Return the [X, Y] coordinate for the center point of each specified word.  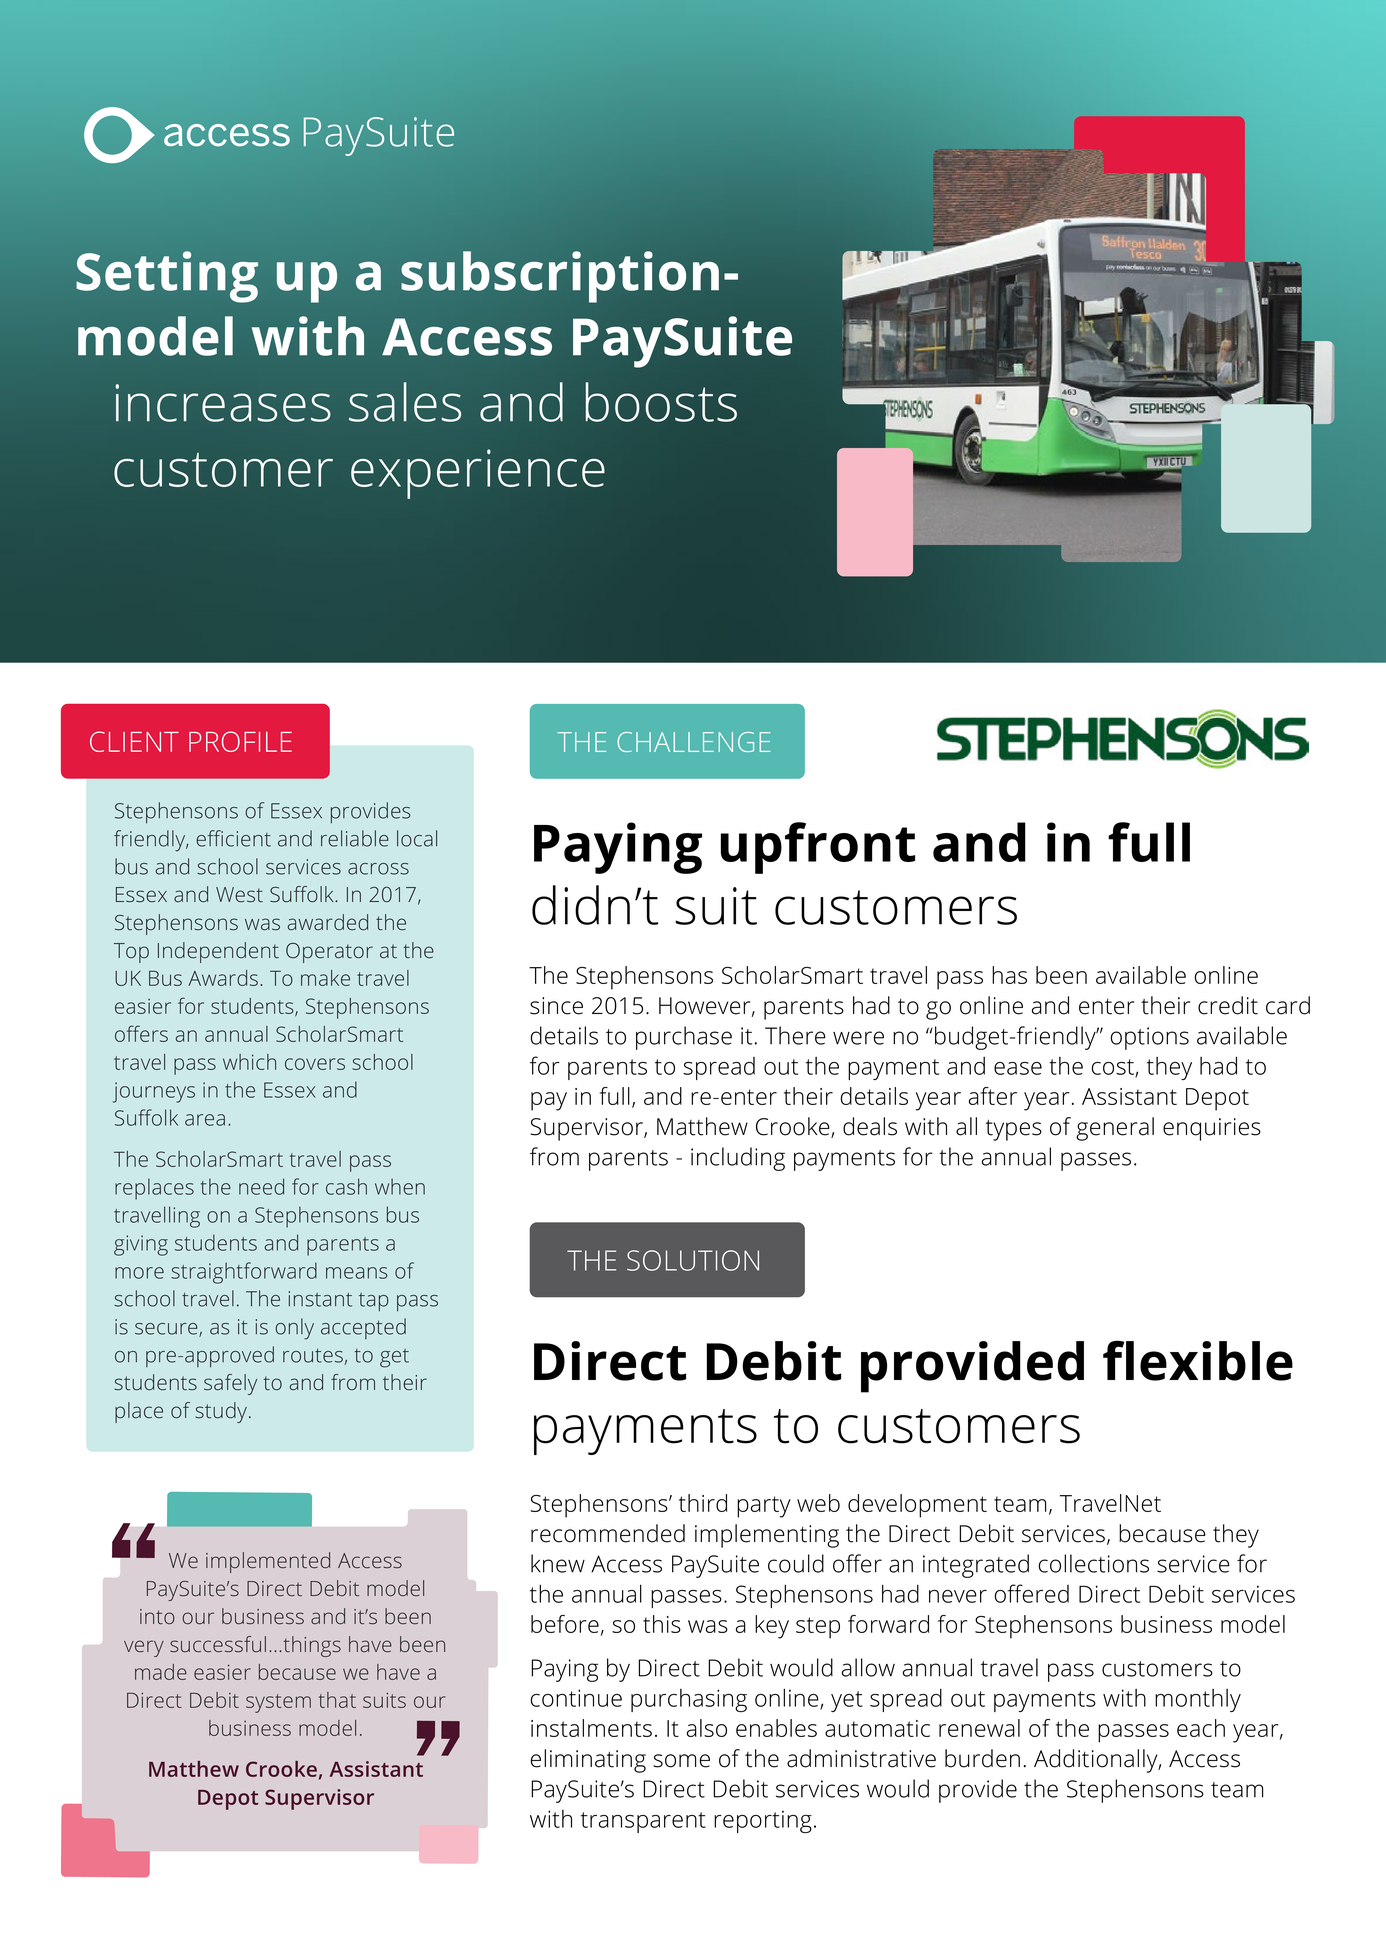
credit [1228, 1005]
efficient [233, 838]
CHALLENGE [694, 742]
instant [320, 1299]
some [681, 1761]
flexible [1198, 1360]
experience [478, 474]
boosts [661, 402]
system [278, 1703]
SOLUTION [693, 1260]
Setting [167, 277]
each [1201, 1728]
